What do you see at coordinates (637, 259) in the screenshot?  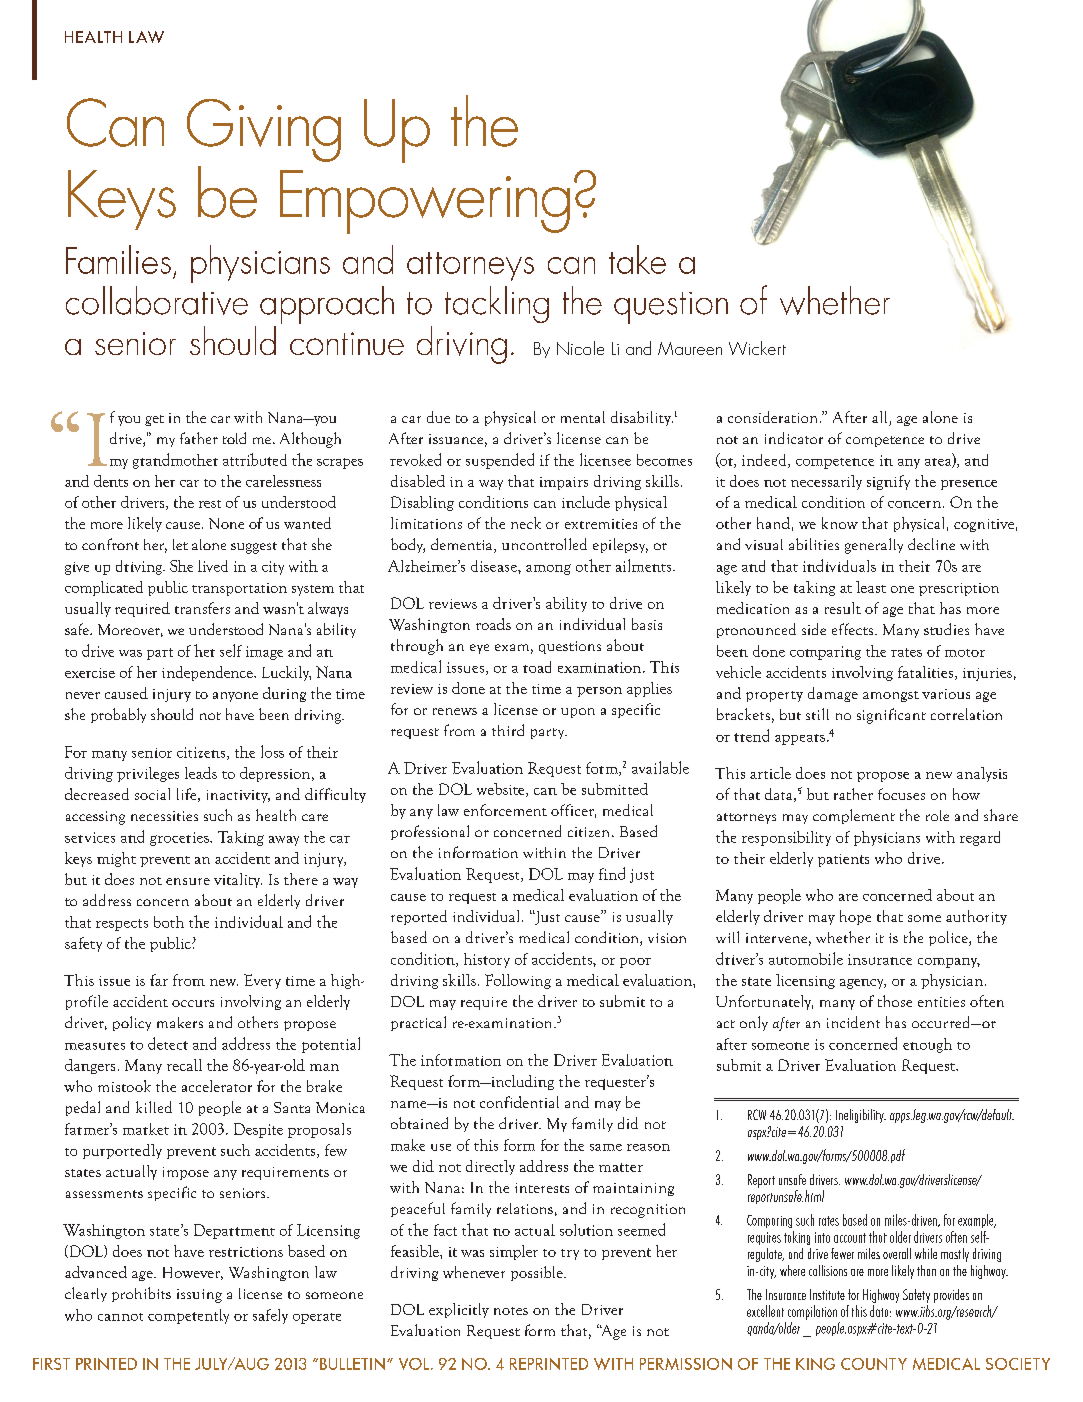 I see `take` at bounding box center [637, 259].
